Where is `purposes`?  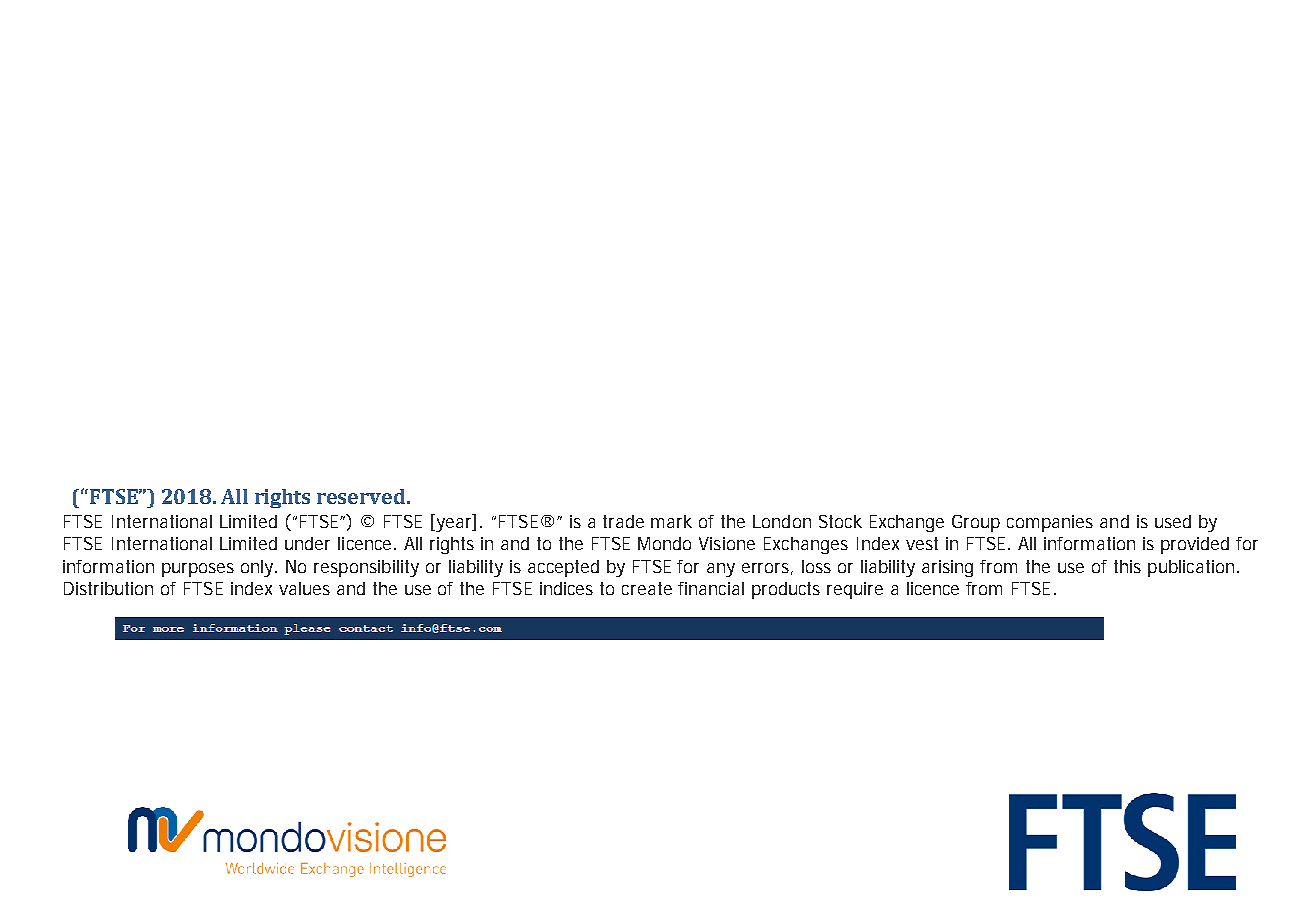
purposes is located at coordinates (198, 570).
